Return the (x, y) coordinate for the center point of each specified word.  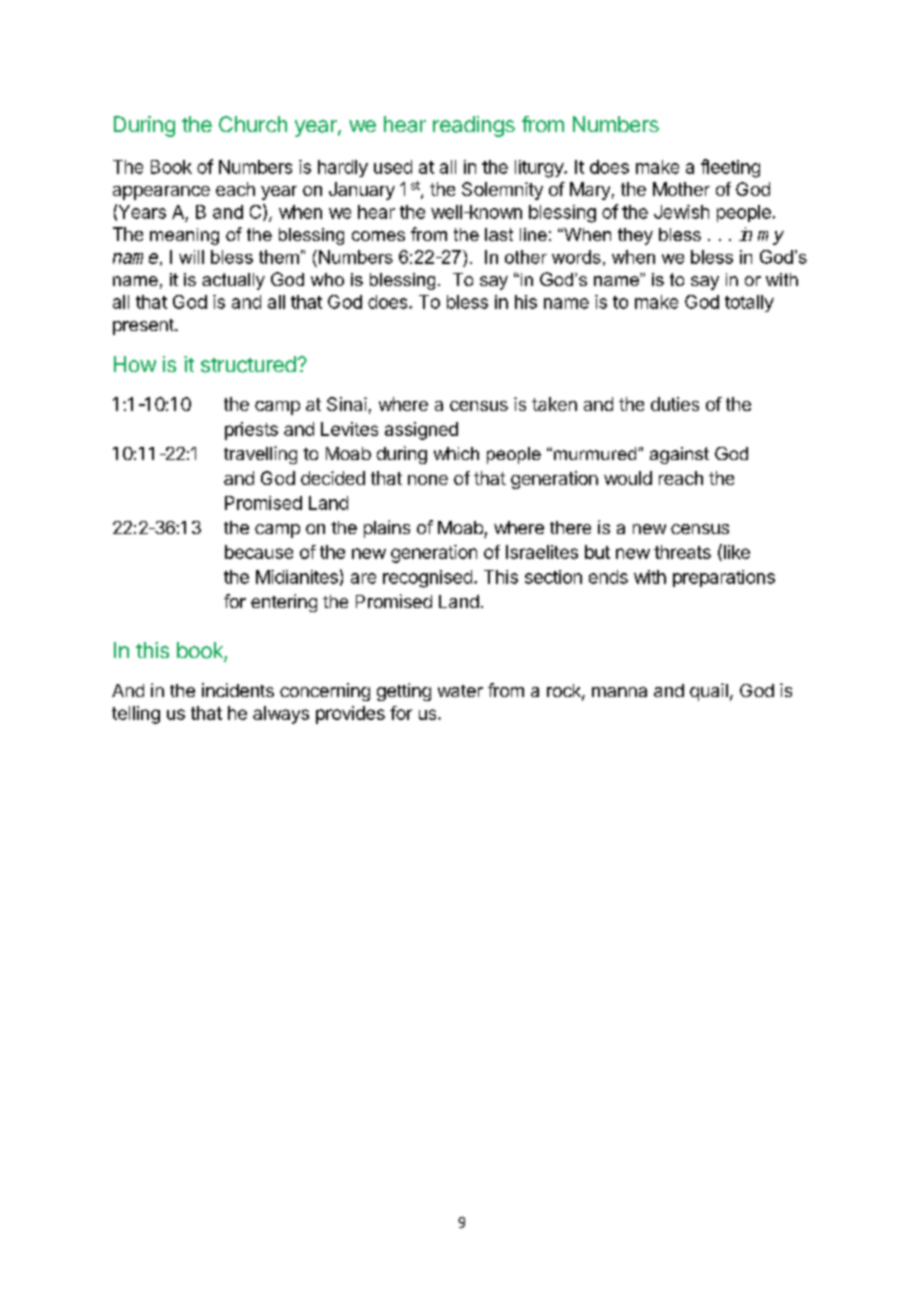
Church (253, 124)
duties (675, 404)
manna (619, 692)
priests (251, 431)
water (460, 691)
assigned (421, 431)
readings (474, 126)
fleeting (730, 168)
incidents (238, 690)
